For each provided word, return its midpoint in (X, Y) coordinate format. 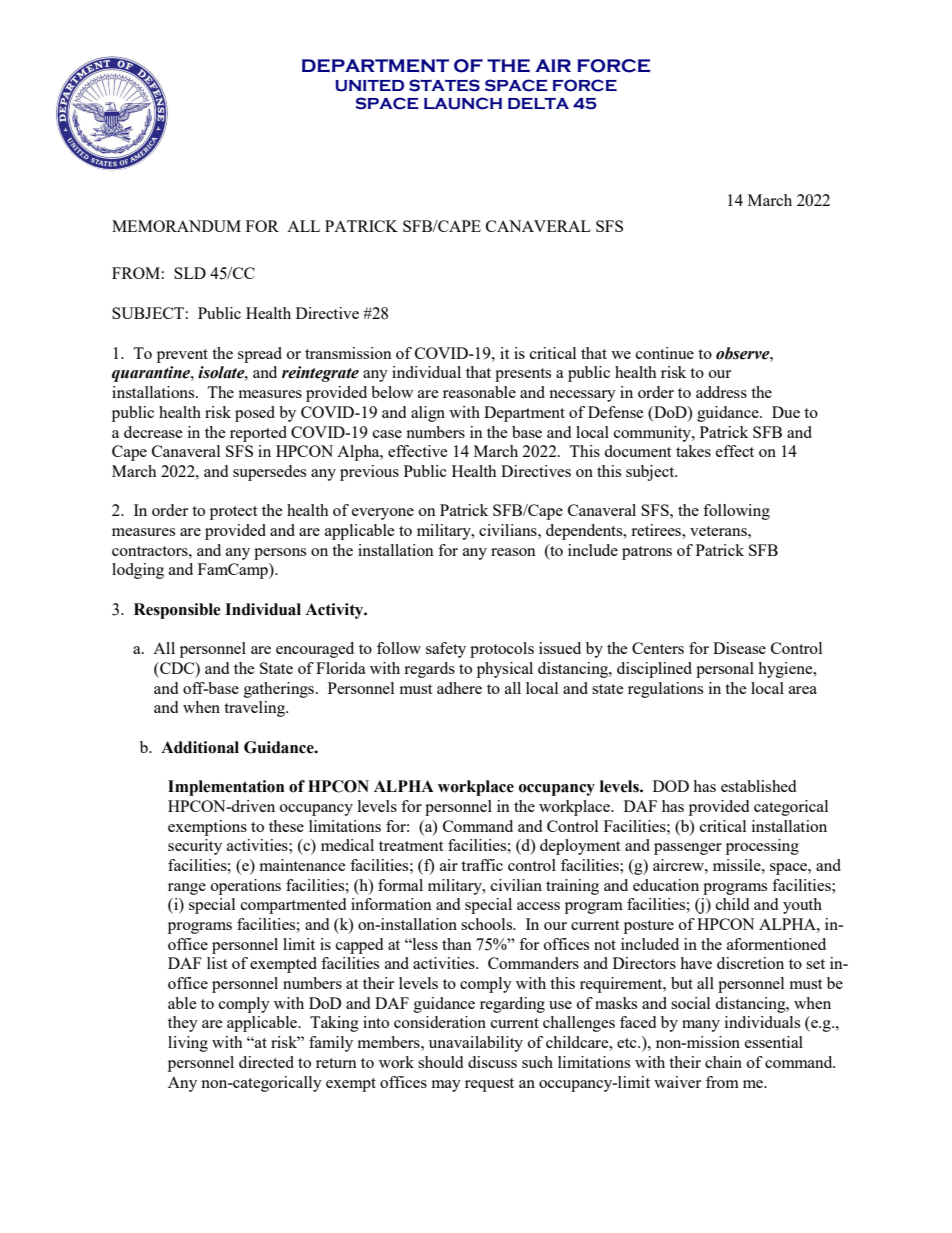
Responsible (177, 611)
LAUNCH (463, 103)
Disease (739, 648)
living (188, 1044)
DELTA (538, 103)
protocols (502, 650)
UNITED (369, 85)
